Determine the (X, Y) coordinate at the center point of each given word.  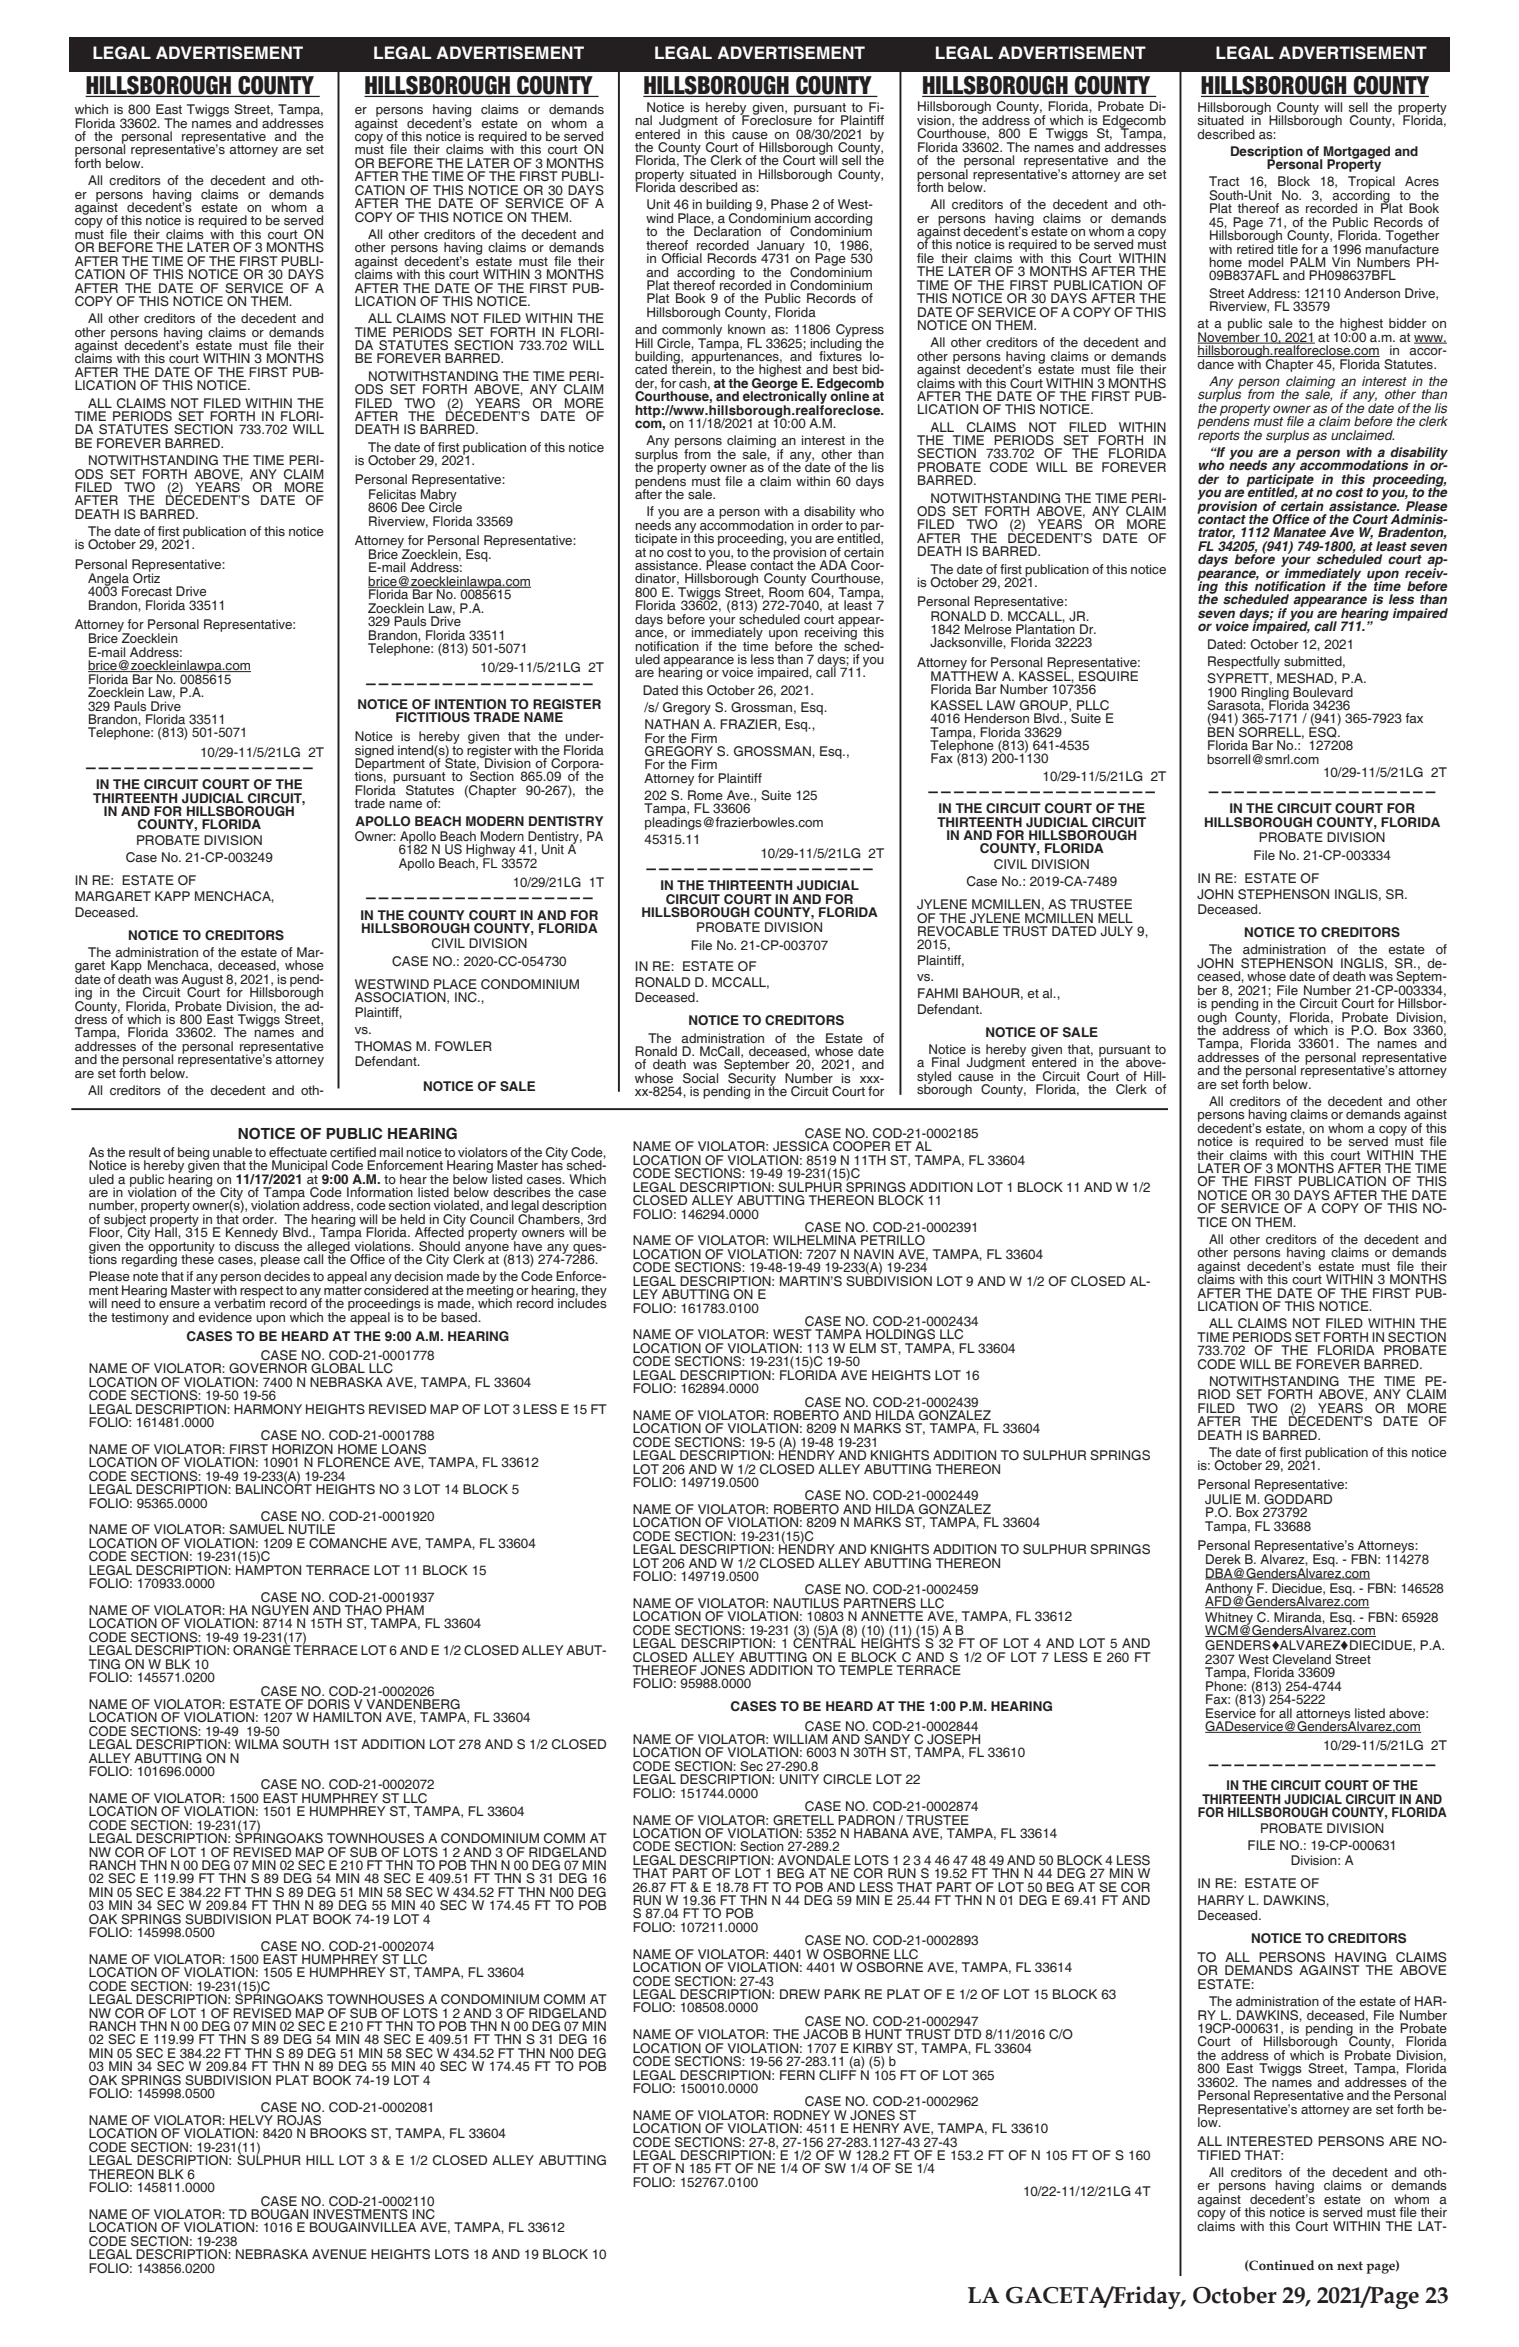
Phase (789, 204)
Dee (413, 507)
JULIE (1223, 1499)
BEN (1222, 731)
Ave (739, 795)
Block (1294, 181)
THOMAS (383, 1046)
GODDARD (1298, 1497)
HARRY (1221, 1900)
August (202, 981)
